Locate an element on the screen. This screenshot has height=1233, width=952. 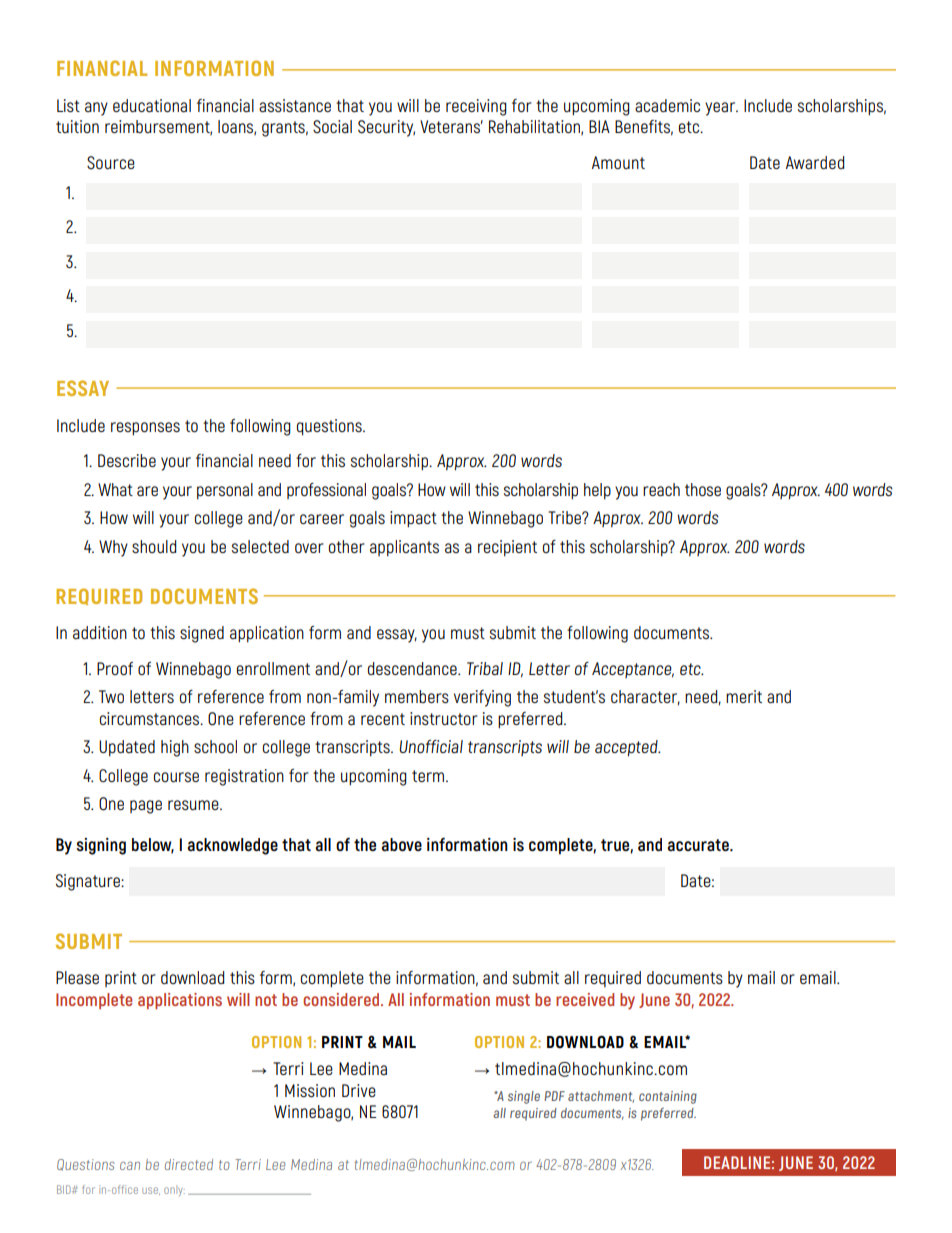
page is located at coordinates (146, 807).
